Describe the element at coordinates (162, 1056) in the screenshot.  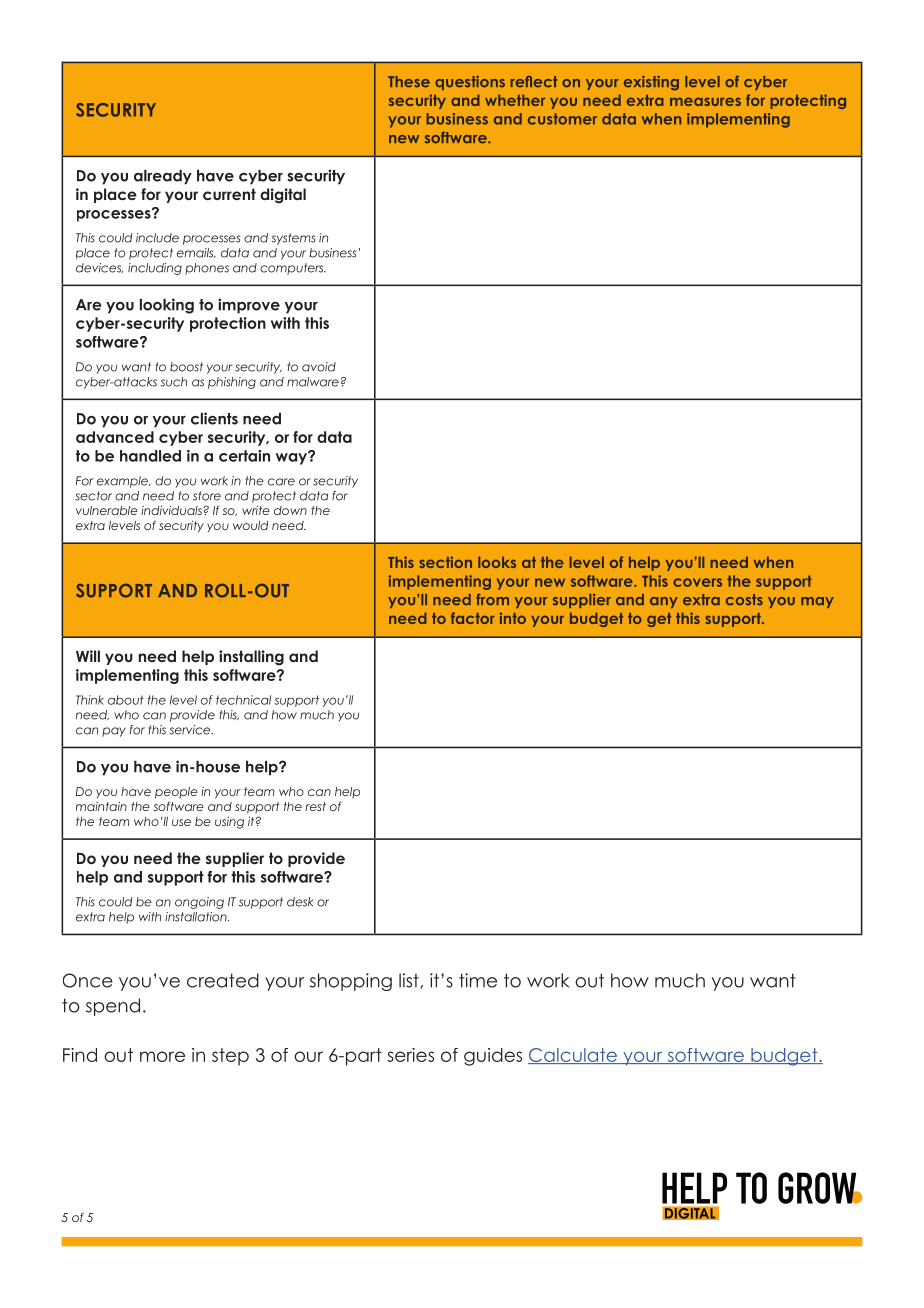
I see `more` at that location.
